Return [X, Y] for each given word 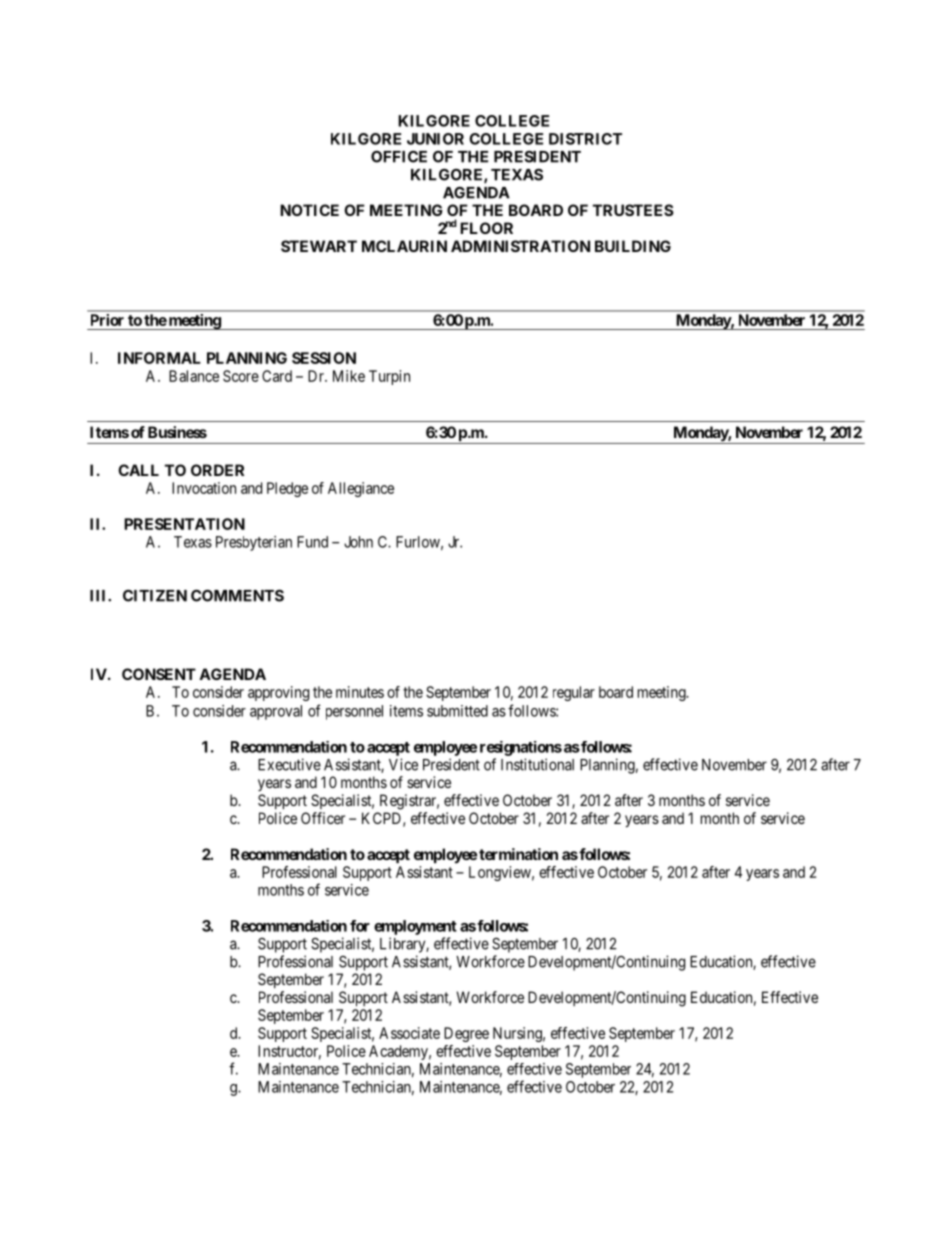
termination [518, 854]
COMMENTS [237, 595]
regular [574, 693]
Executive [289, 764]
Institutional [537, 764]
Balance [194, 376]
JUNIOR [435, 139]
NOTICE [309, 210]
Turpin [389, 377]
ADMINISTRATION [520, 246]
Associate [409, 1033]
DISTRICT [585, 139]
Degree [466, 1034]
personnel [354, 712]
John [358, 542]
